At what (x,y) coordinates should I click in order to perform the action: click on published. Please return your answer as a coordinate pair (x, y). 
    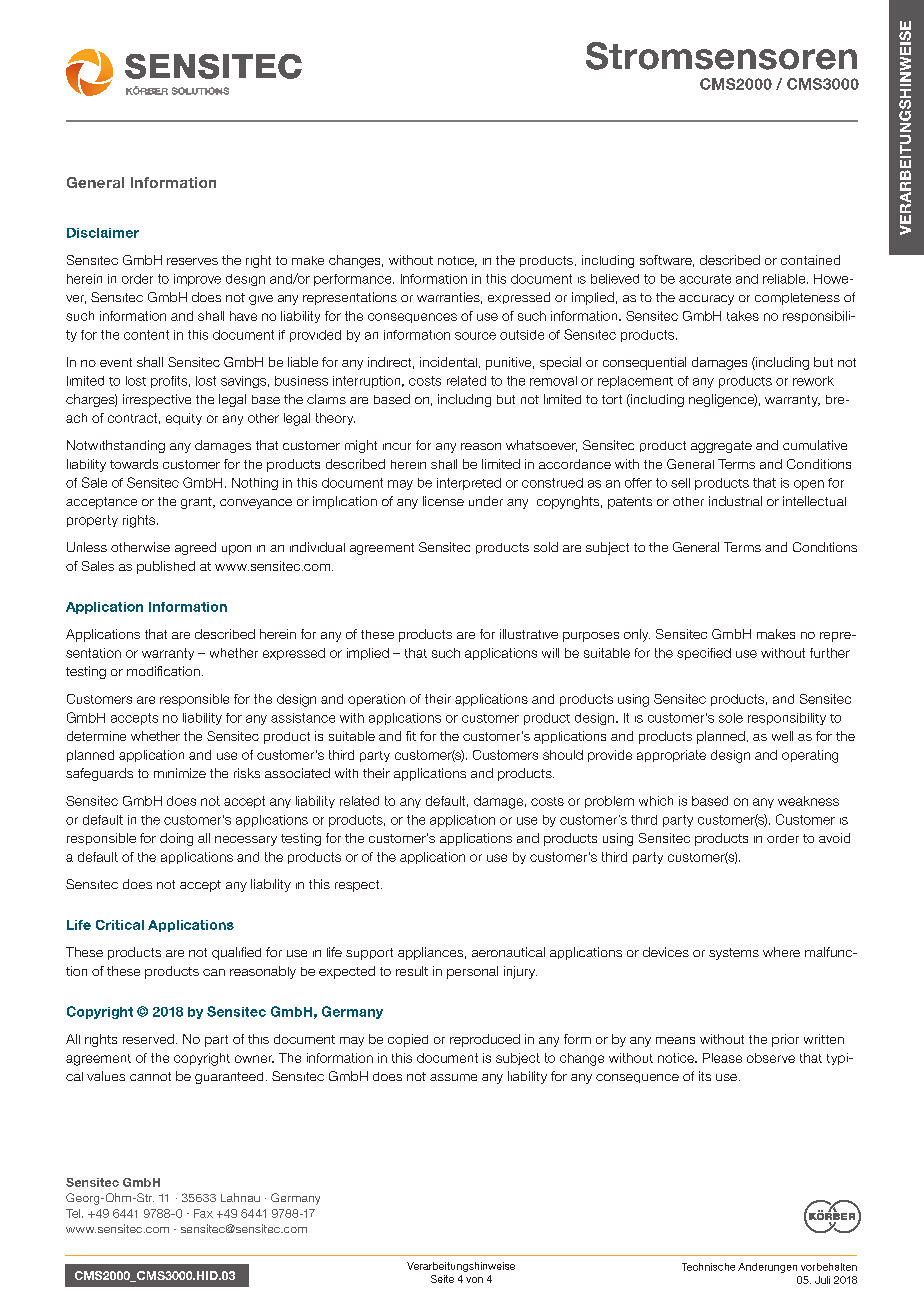
    Looking at the image, I should click on (166, 567).
